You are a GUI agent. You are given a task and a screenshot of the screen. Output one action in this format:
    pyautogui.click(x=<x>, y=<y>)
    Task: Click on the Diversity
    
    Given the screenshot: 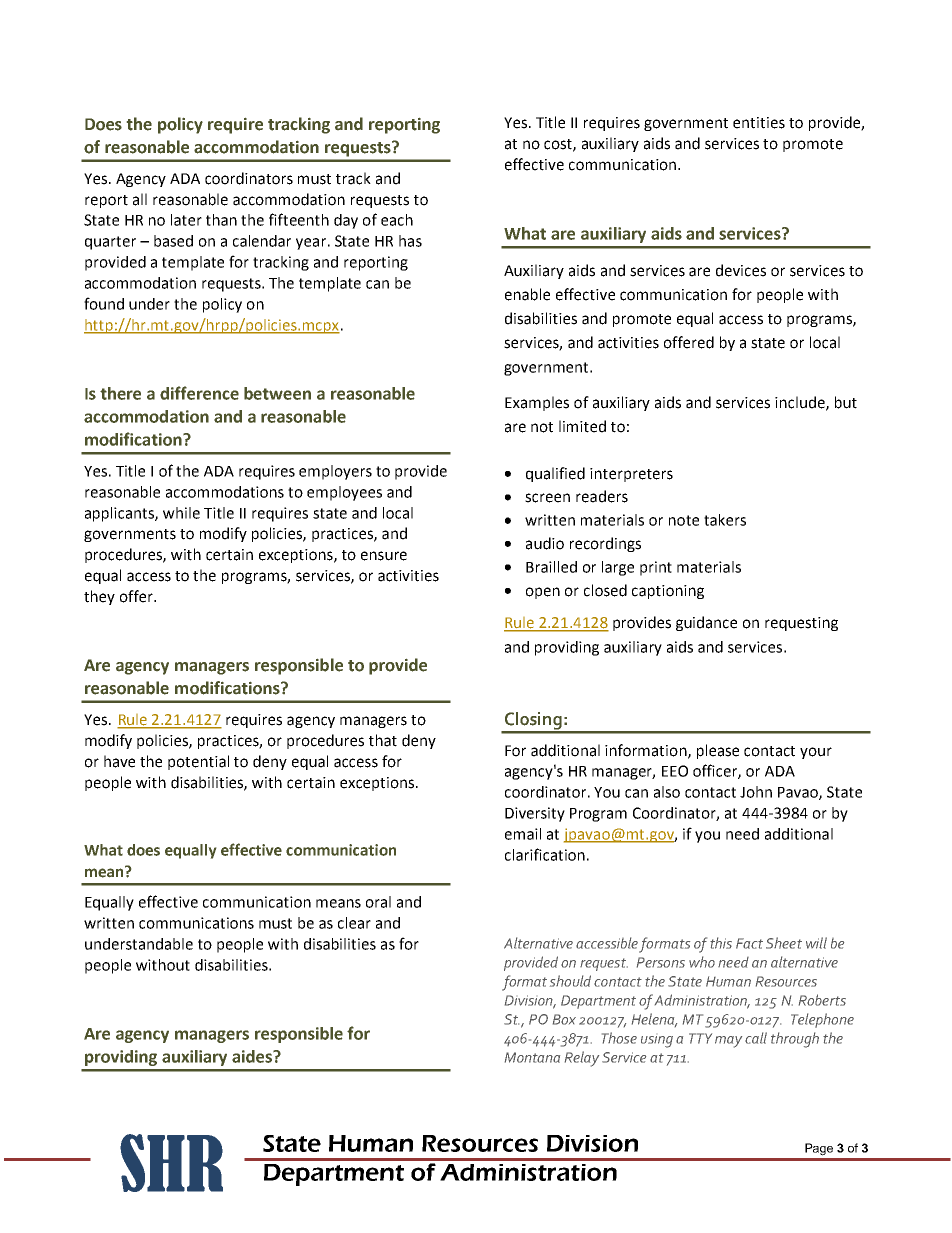 What is the action you would take?
    pyautogui.click(x=535, y=814)
